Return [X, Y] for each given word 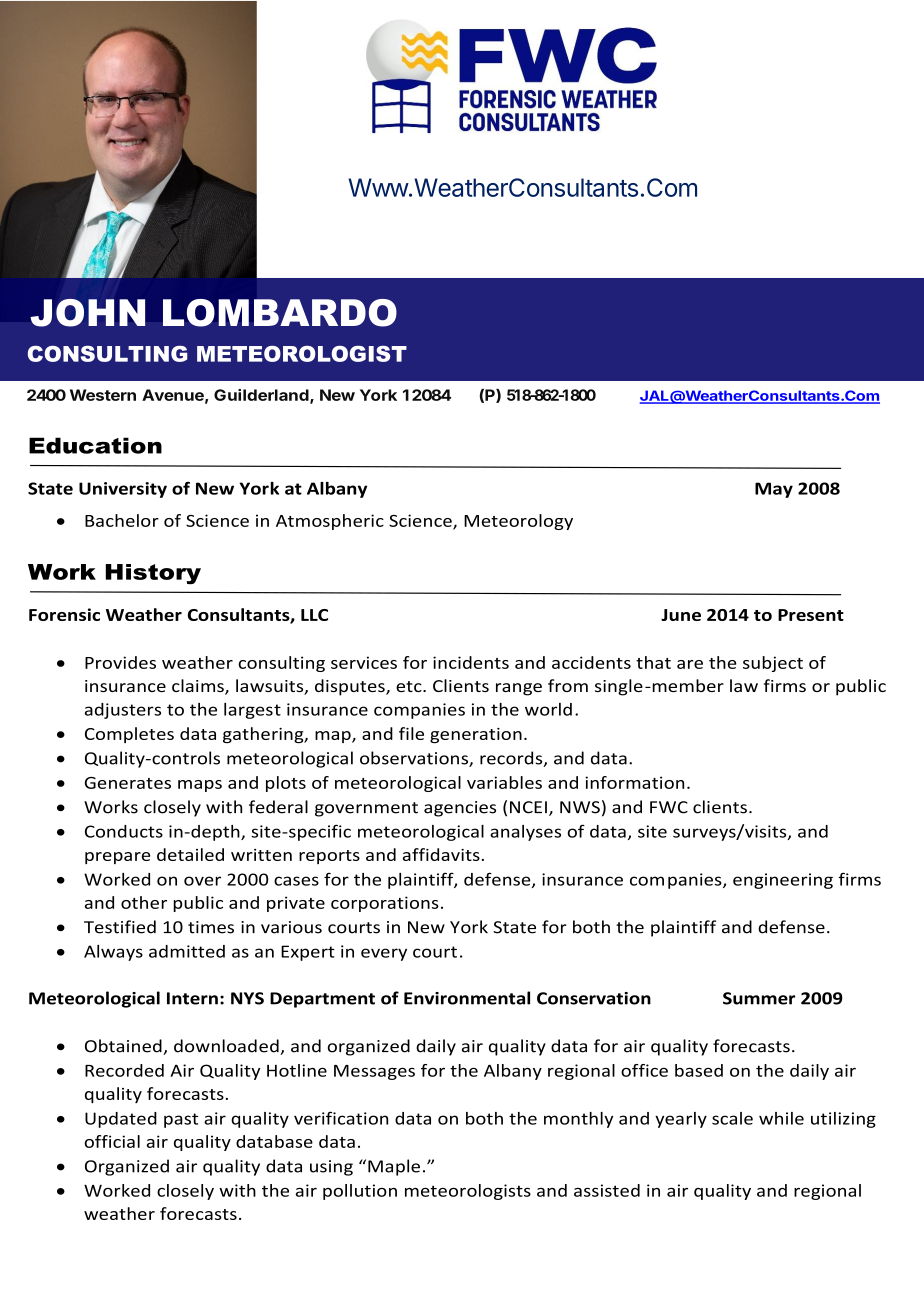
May [774, 490]
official [112, 1141]
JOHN [88, 313]
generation [476, 735]
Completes [129, 735]
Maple [394, 1167]
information [634, 782]
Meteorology [518, 522]
